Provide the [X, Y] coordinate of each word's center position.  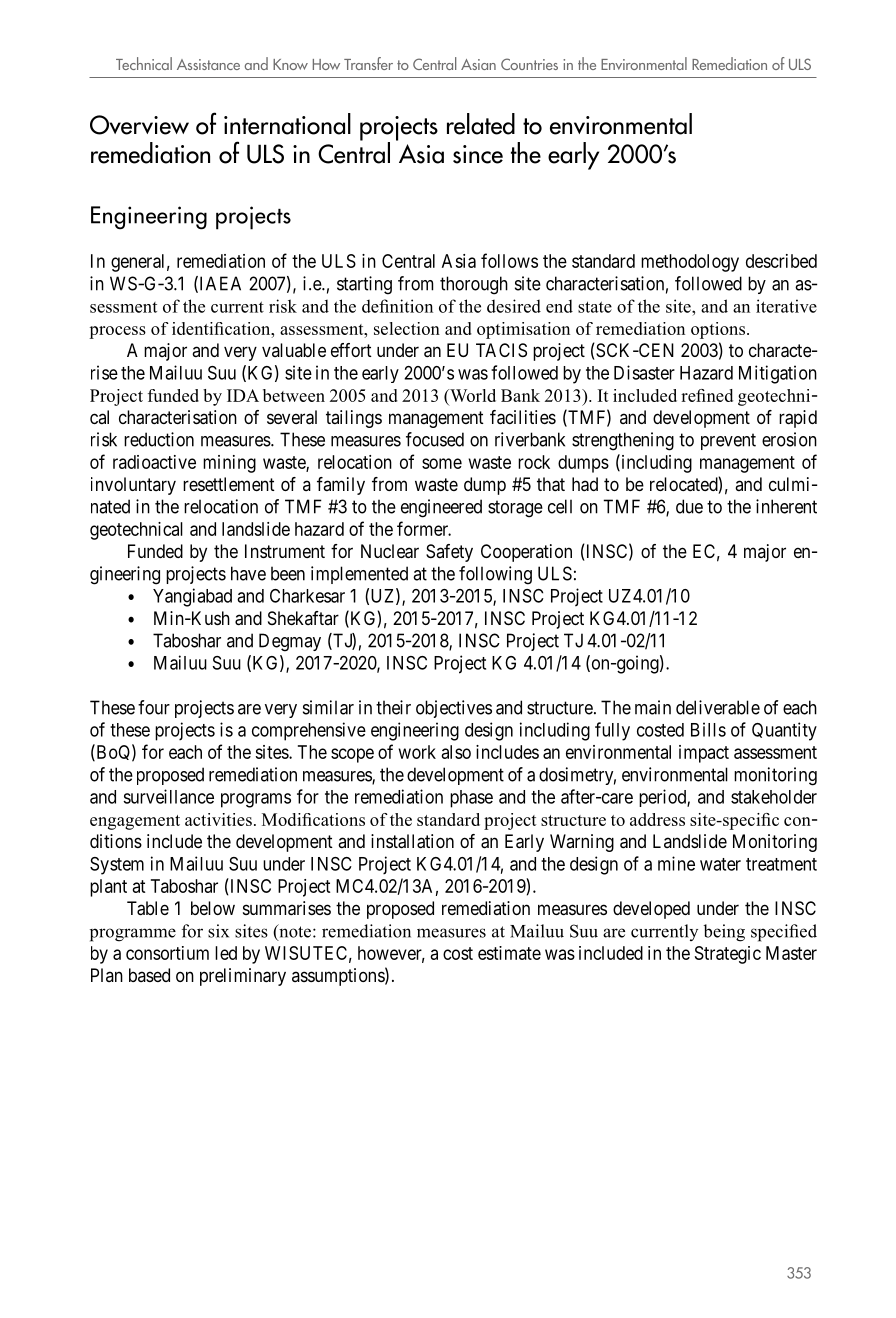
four [154, 707]
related [481, 124]
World [472, 395]
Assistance [208, 64]
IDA [243, 395]
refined [707, 395]
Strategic [728, 955]
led [226, 953]
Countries [529, 64]
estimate [509, 953]
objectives [454, 709]
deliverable [718, 707]
